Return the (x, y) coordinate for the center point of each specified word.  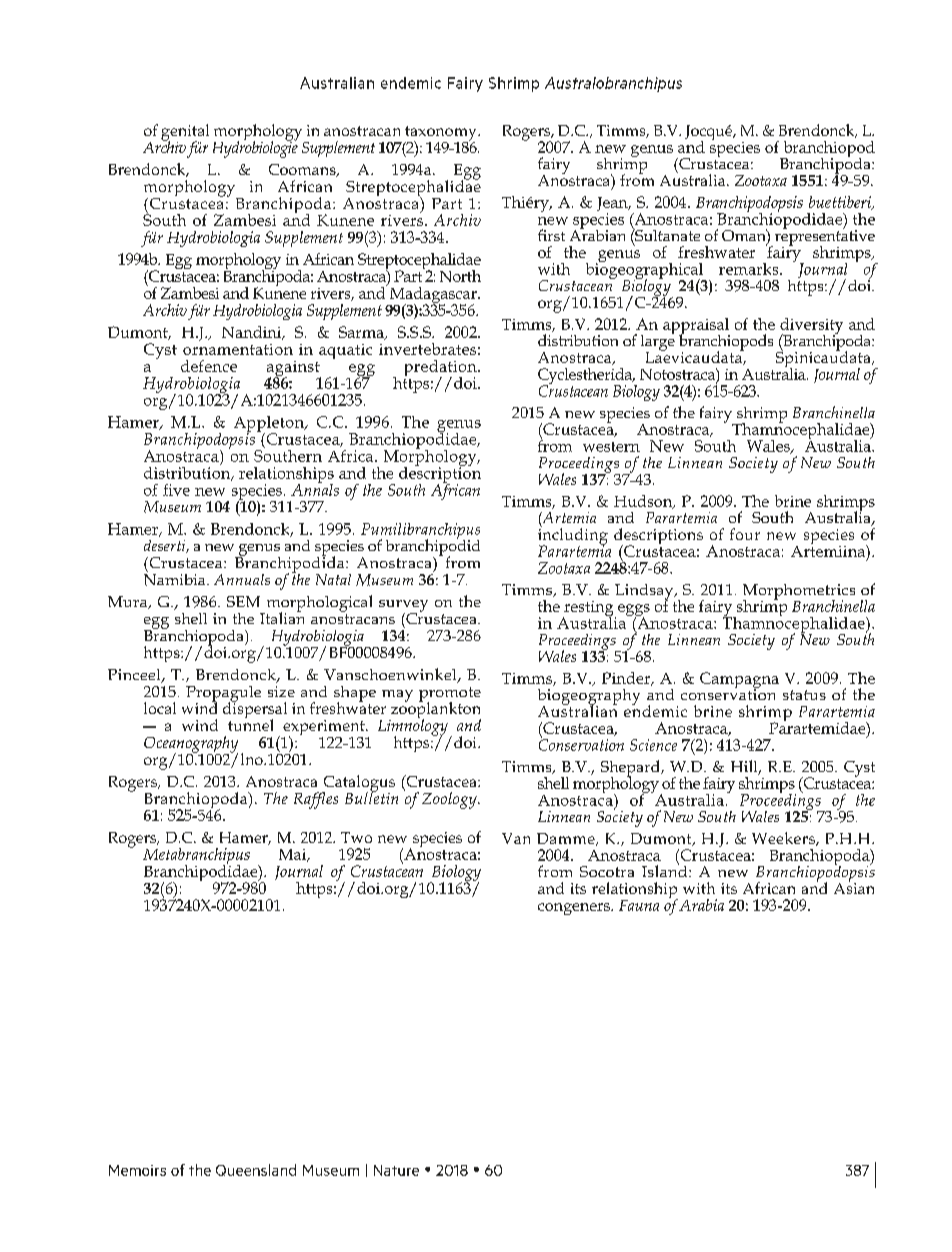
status (804, 695)
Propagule (223, 695)
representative (823, 238)
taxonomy (442, 134)
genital (185, 133)
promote (450, 695)
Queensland (256, 1170)
